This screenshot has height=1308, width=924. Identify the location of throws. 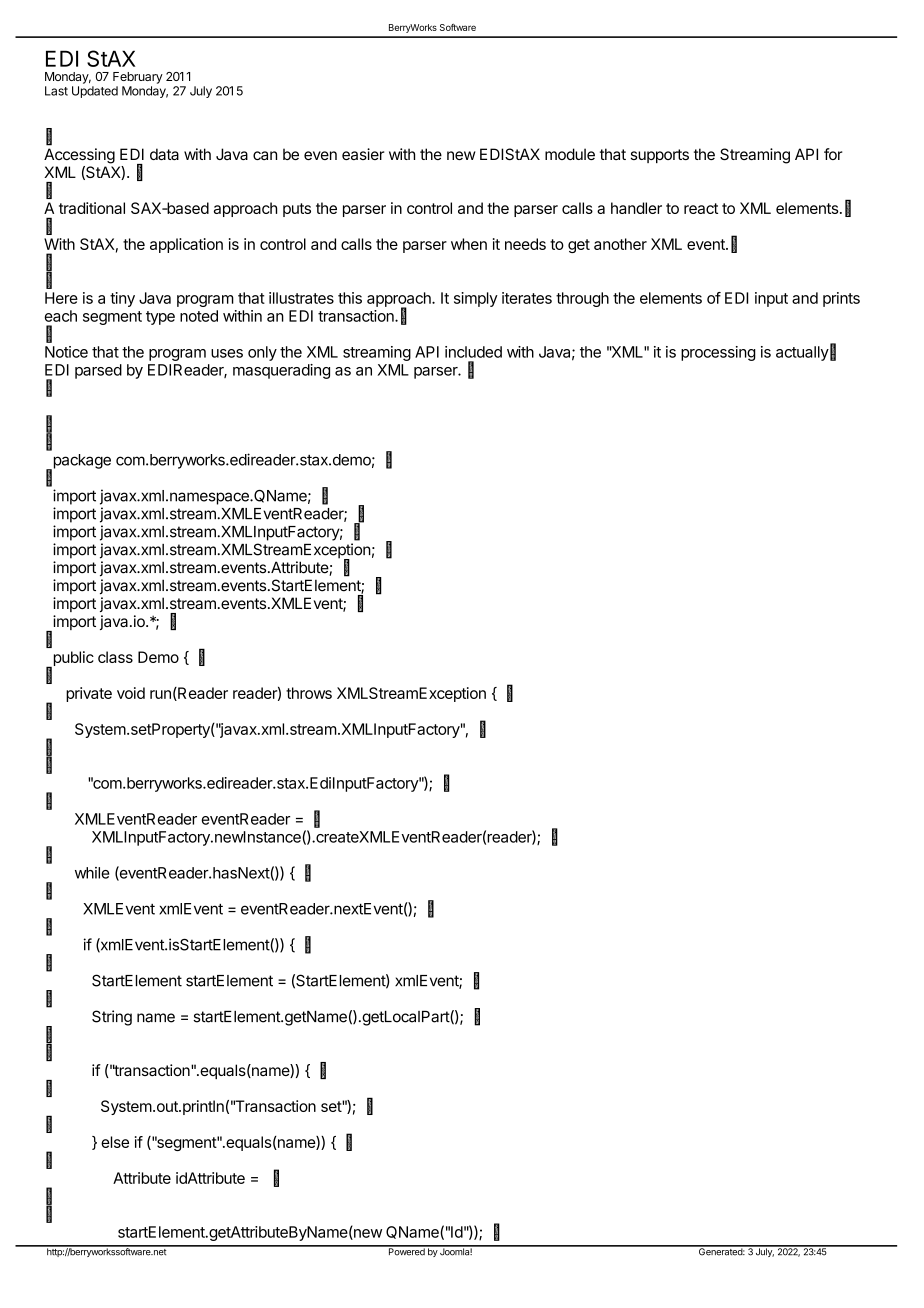
(309, 693).
